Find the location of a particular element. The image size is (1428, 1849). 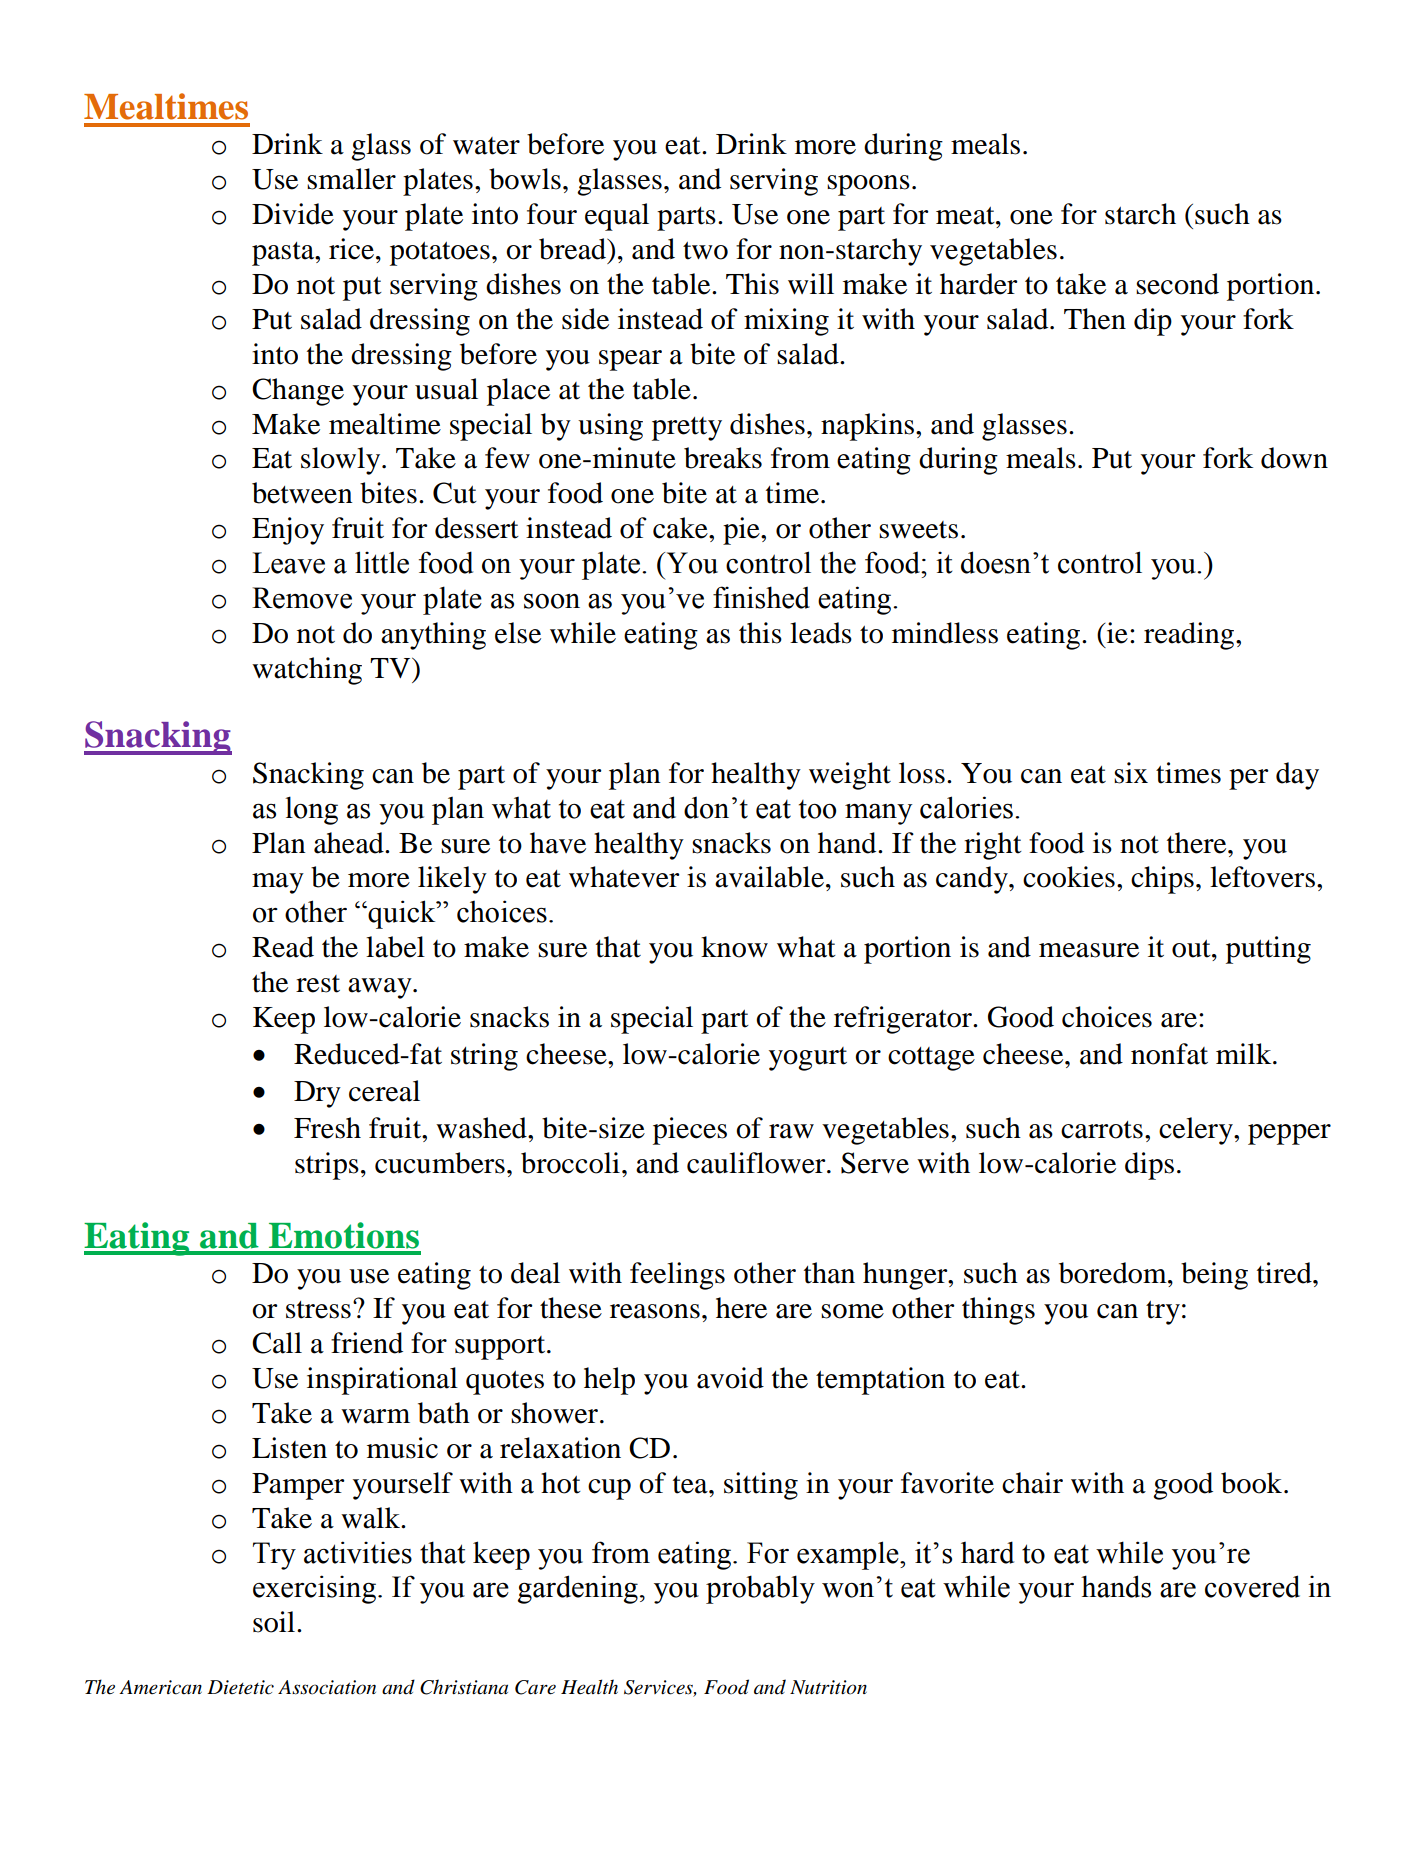

Leave is located at coordinates (288, 563).
